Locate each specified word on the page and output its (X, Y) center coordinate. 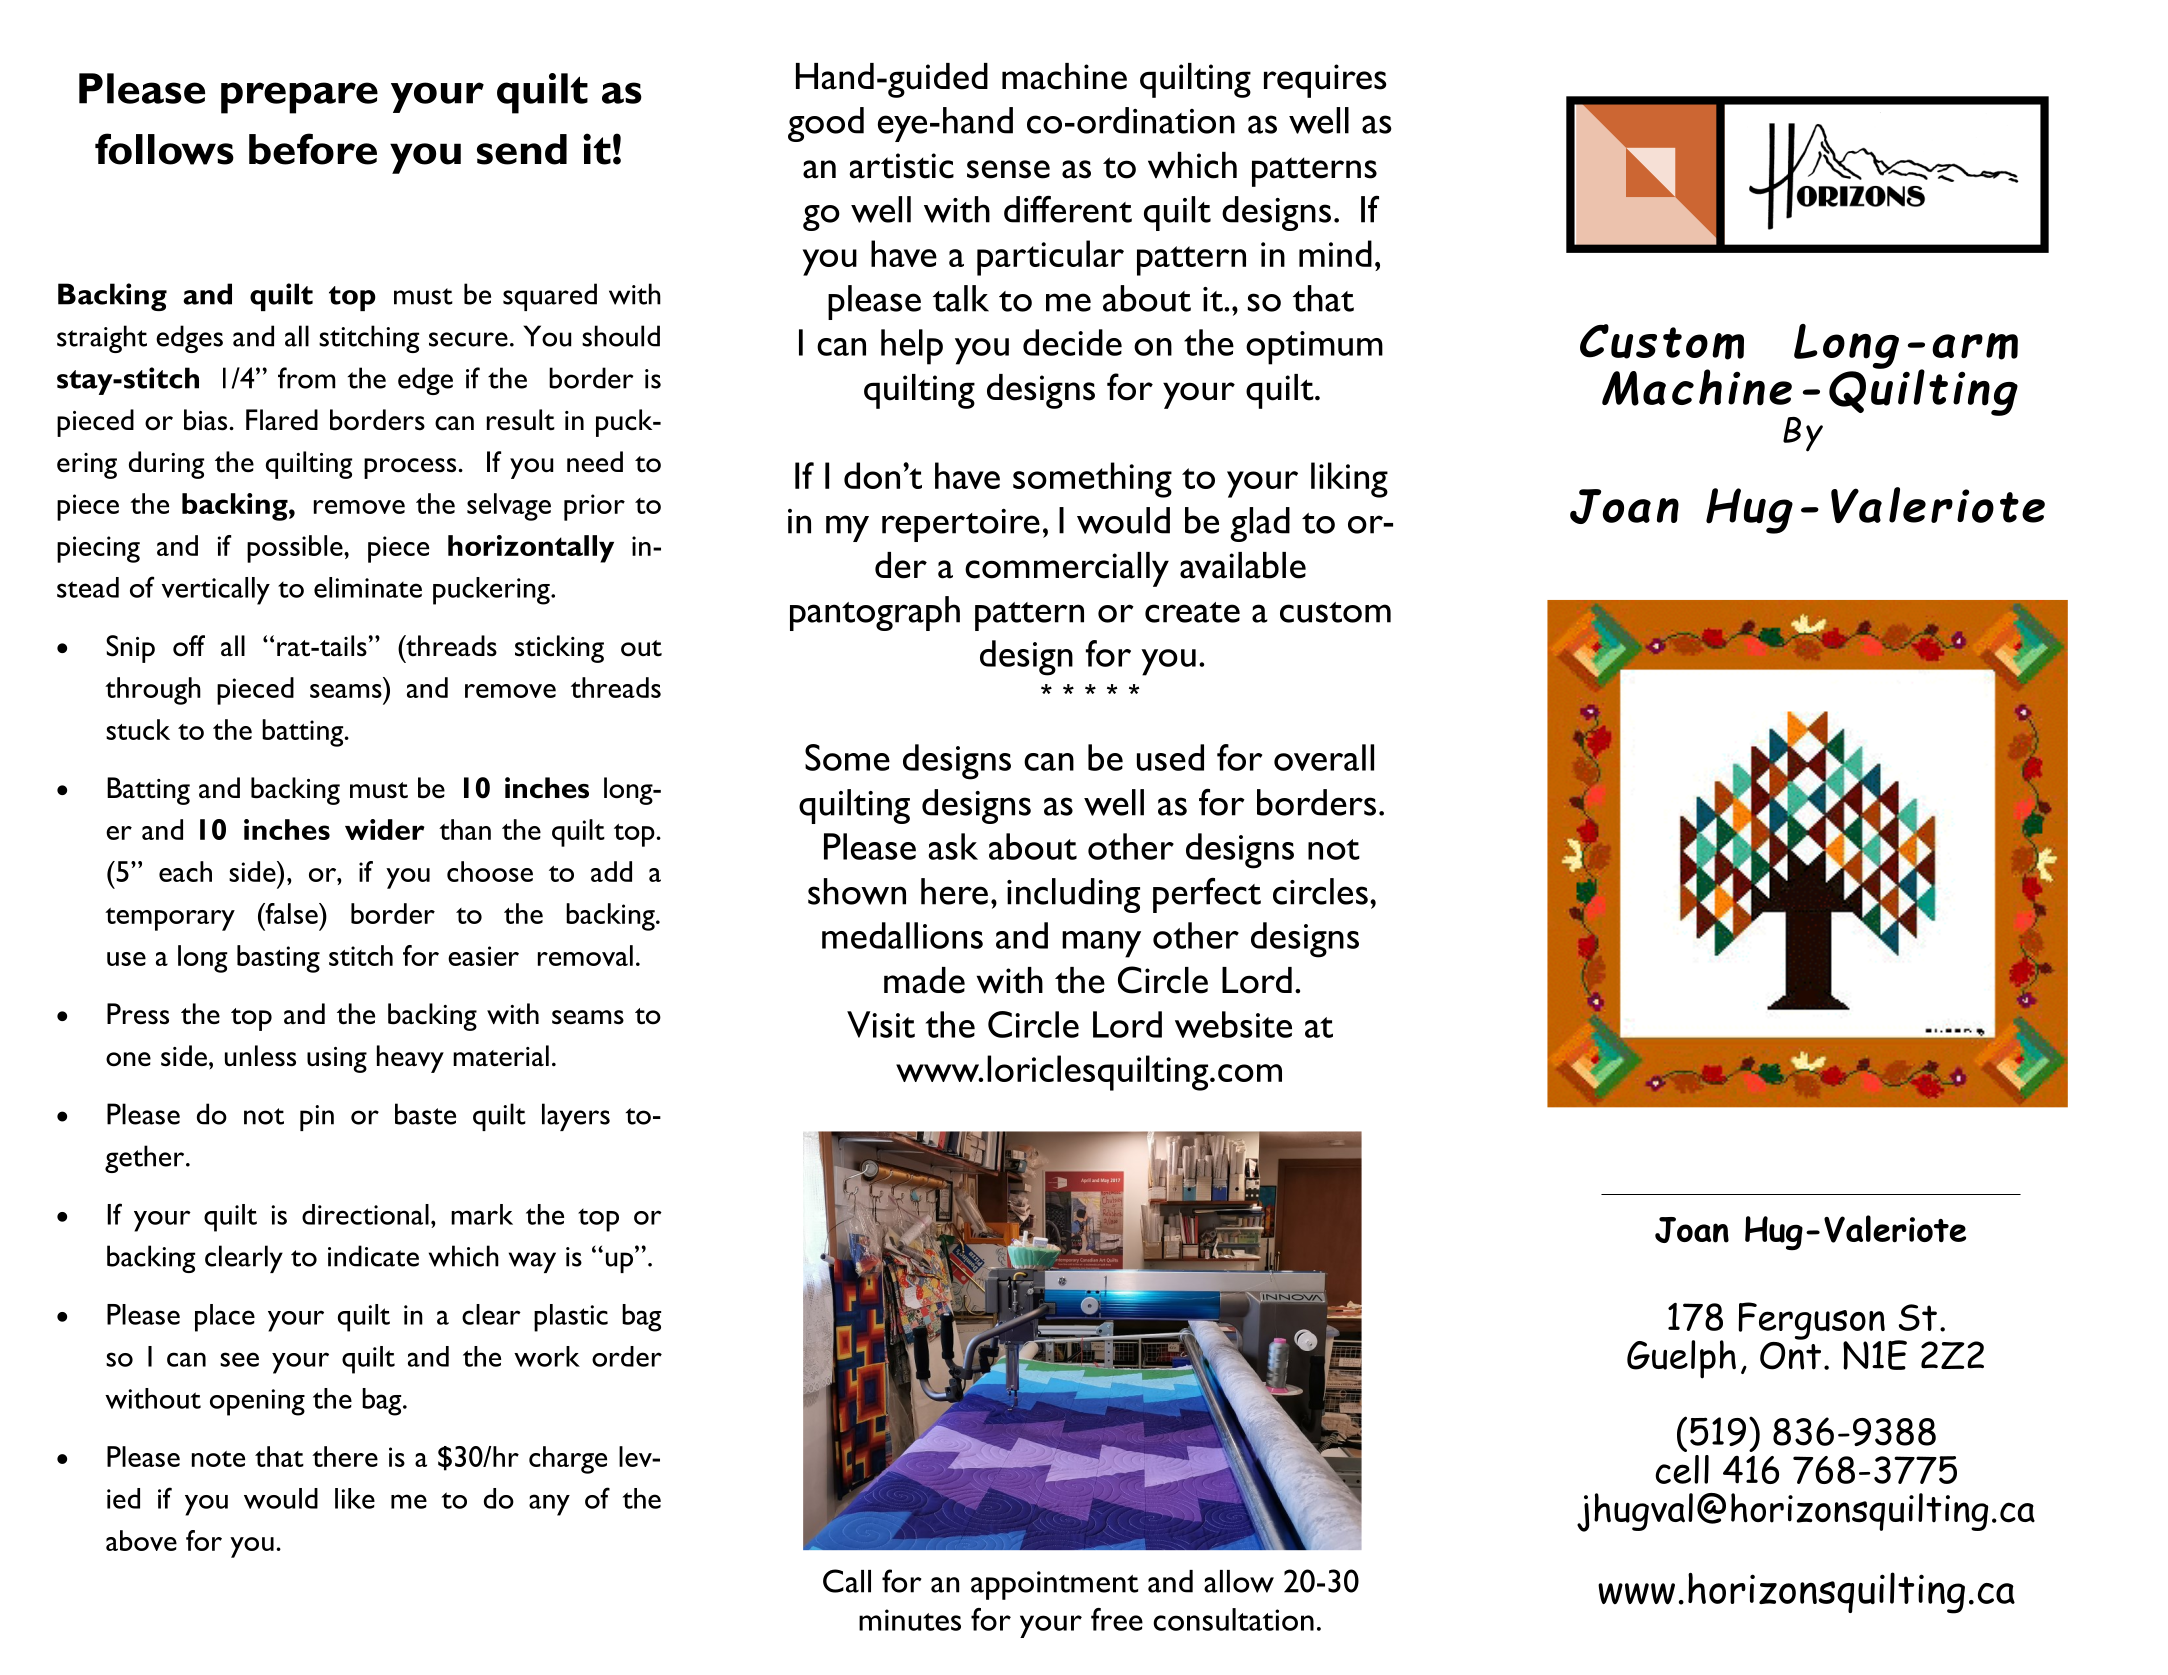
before (313, 149)
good (826, 124)
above (141, 1540)
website (1233, 1024)
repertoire (961, 525)
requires (1325, 81)
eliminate (368, 587)
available (1243, 565)
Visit (881, 1024)
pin (317, 1118)
